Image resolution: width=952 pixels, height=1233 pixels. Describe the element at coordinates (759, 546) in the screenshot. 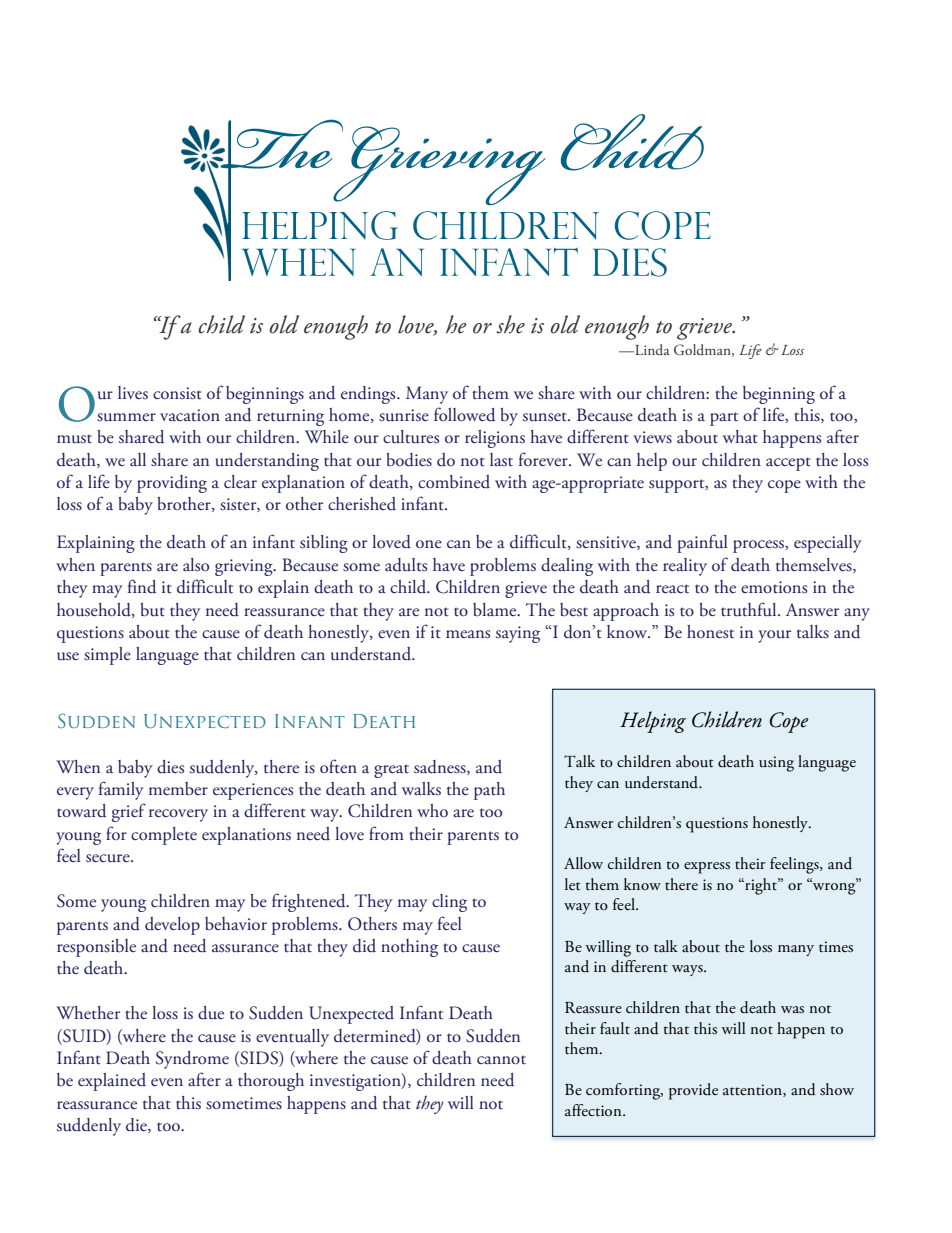

I see `process` at that location.
